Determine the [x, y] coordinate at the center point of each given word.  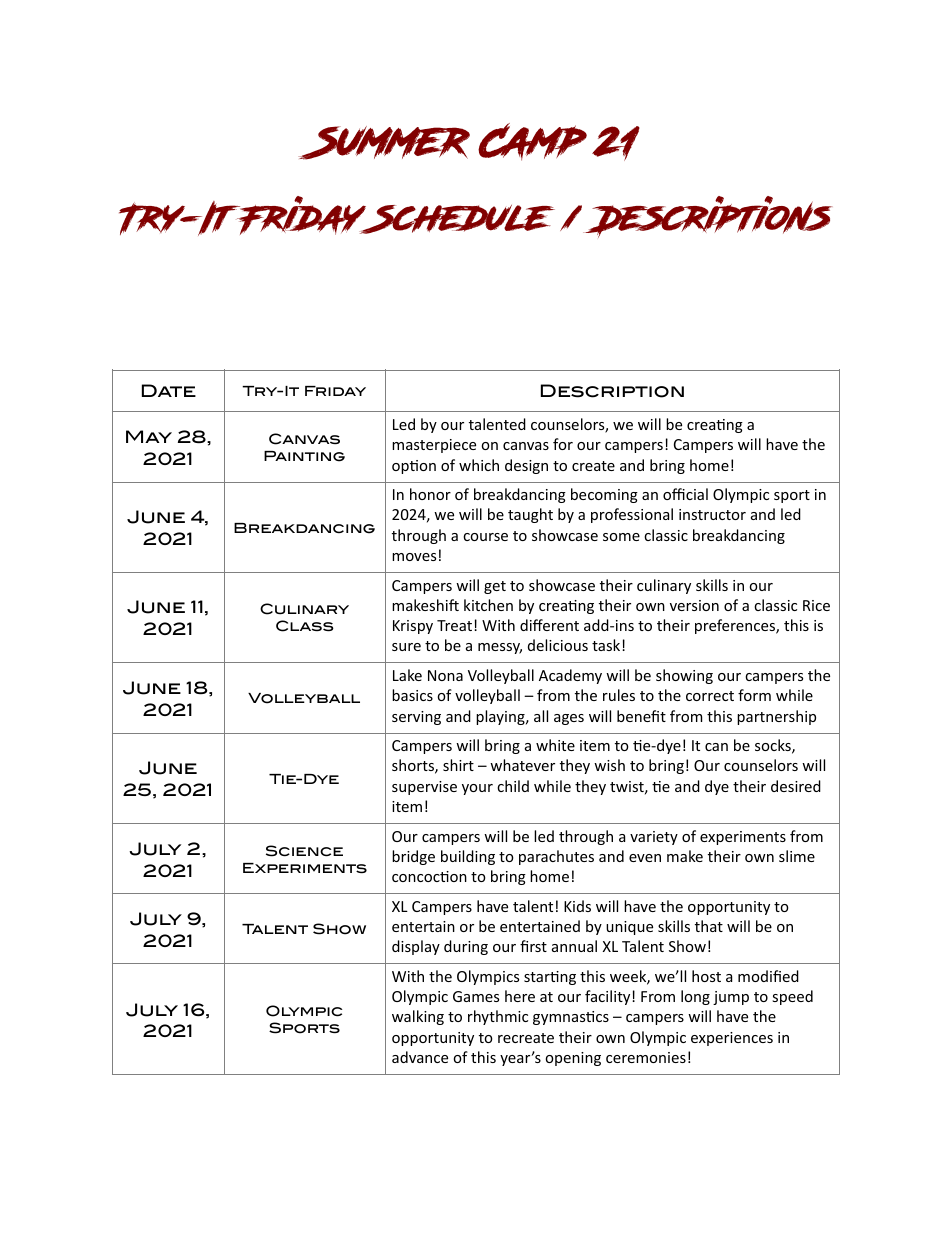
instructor [712, 514]
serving [416, 718]
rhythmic [498, 1017]
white [555, 745]
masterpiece [434, 446]
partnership [776, 717]
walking [418, 1017]
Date [169, 390]
